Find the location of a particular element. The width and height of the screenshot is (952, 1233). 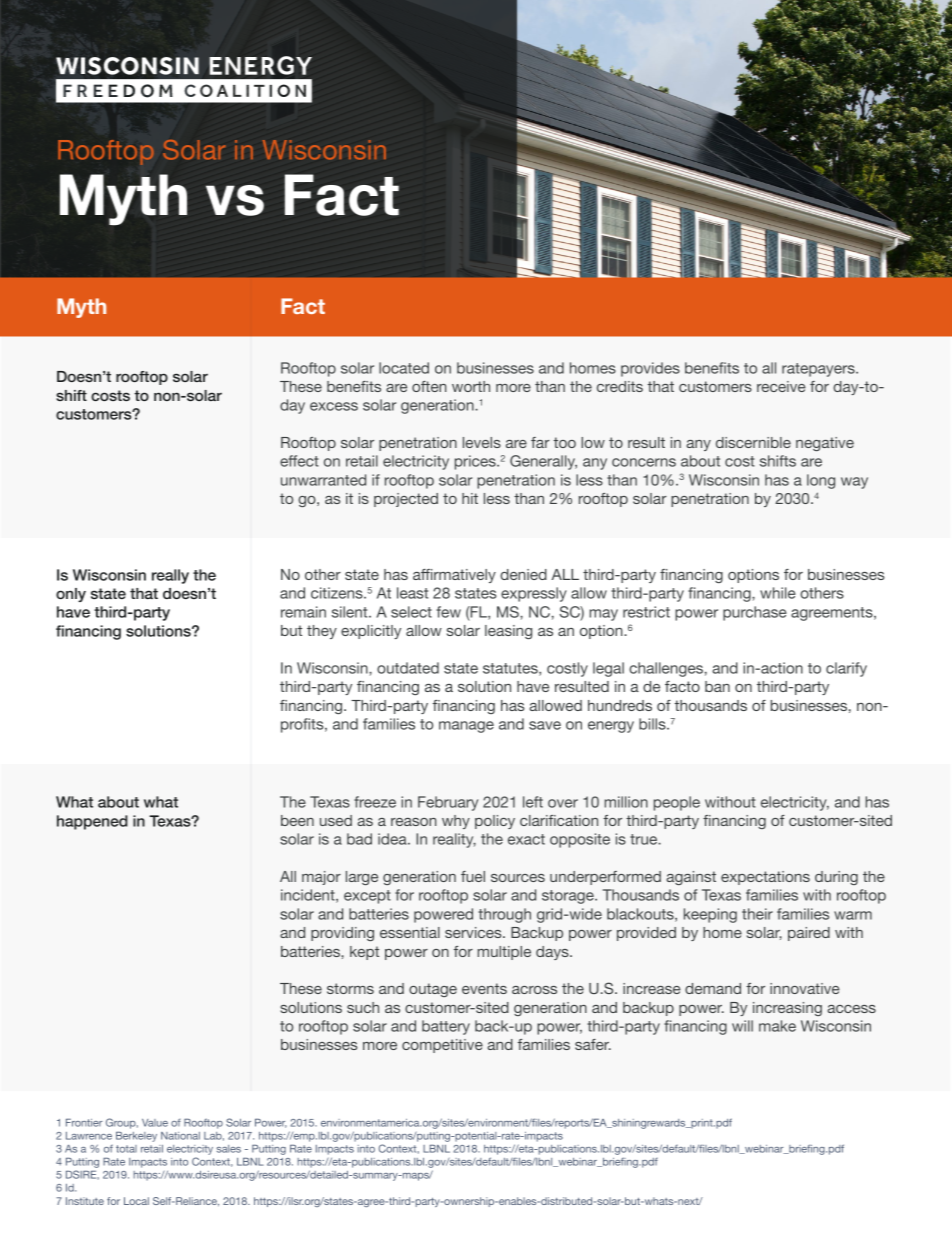

receive is located at coordinates (781, 386).
